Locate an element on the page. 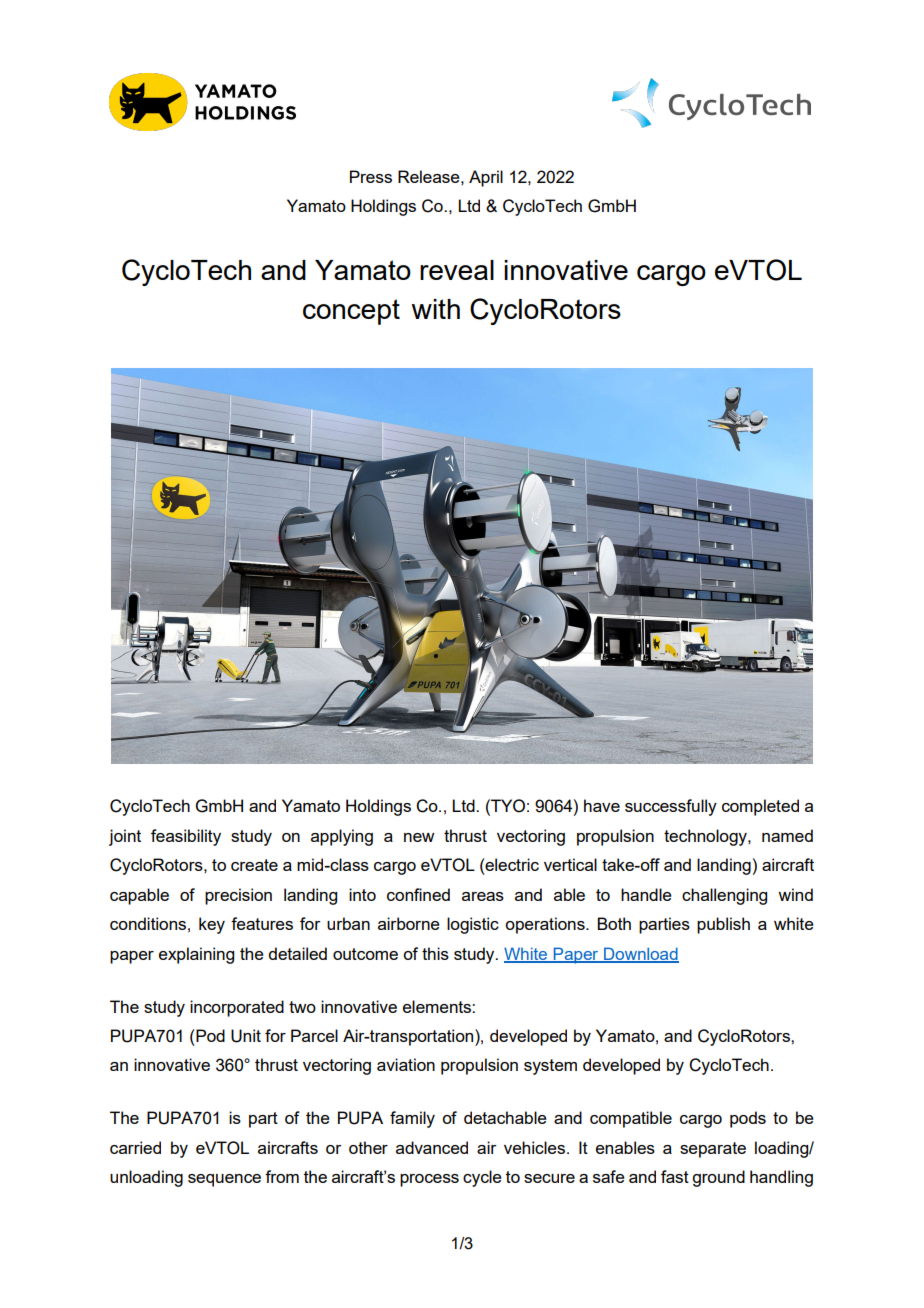 This page has width=924, height=1308. sequence is located at coordinates (224, 1180).
